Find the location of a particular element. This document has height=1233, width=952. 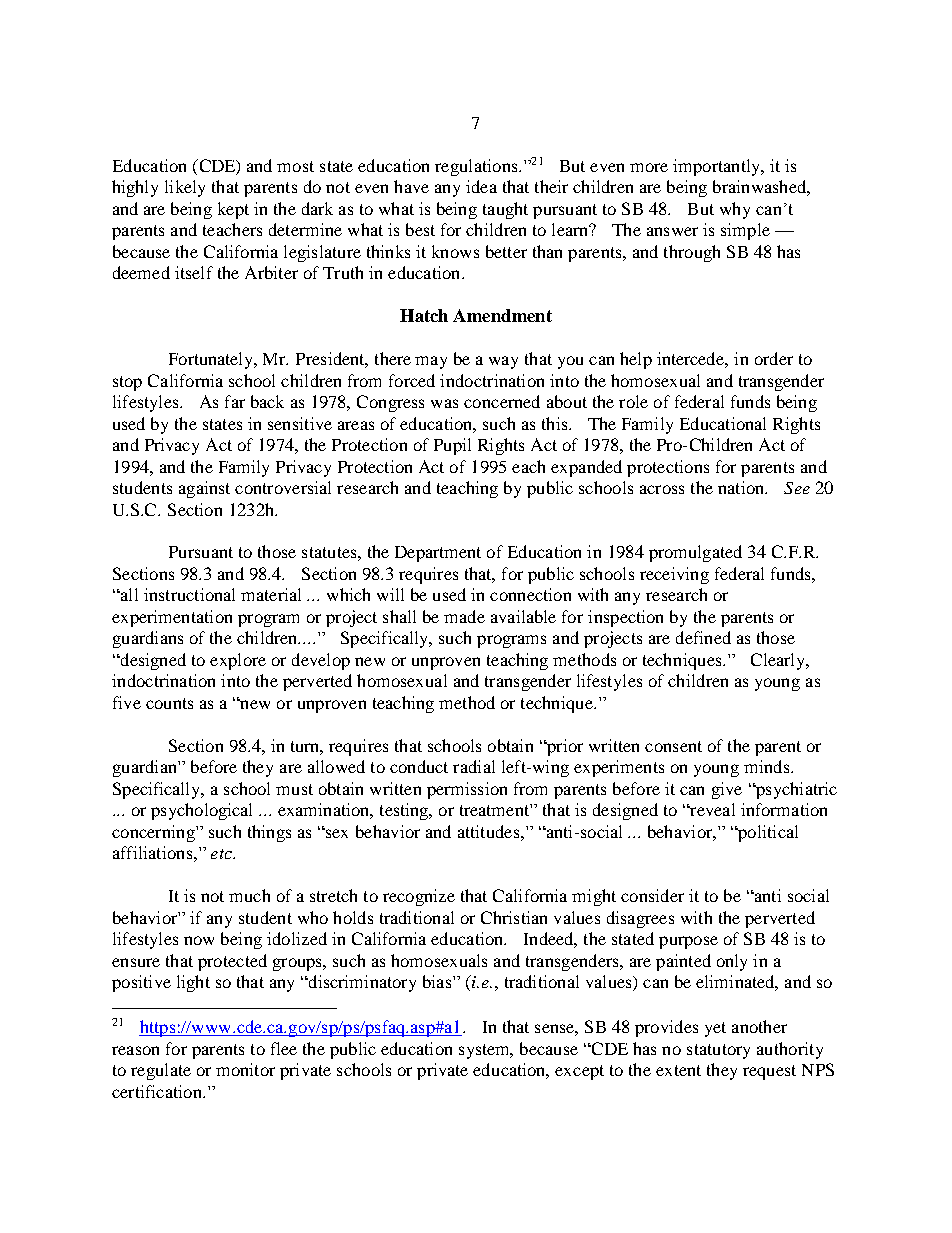

See is located at coordinates (797, 488).
